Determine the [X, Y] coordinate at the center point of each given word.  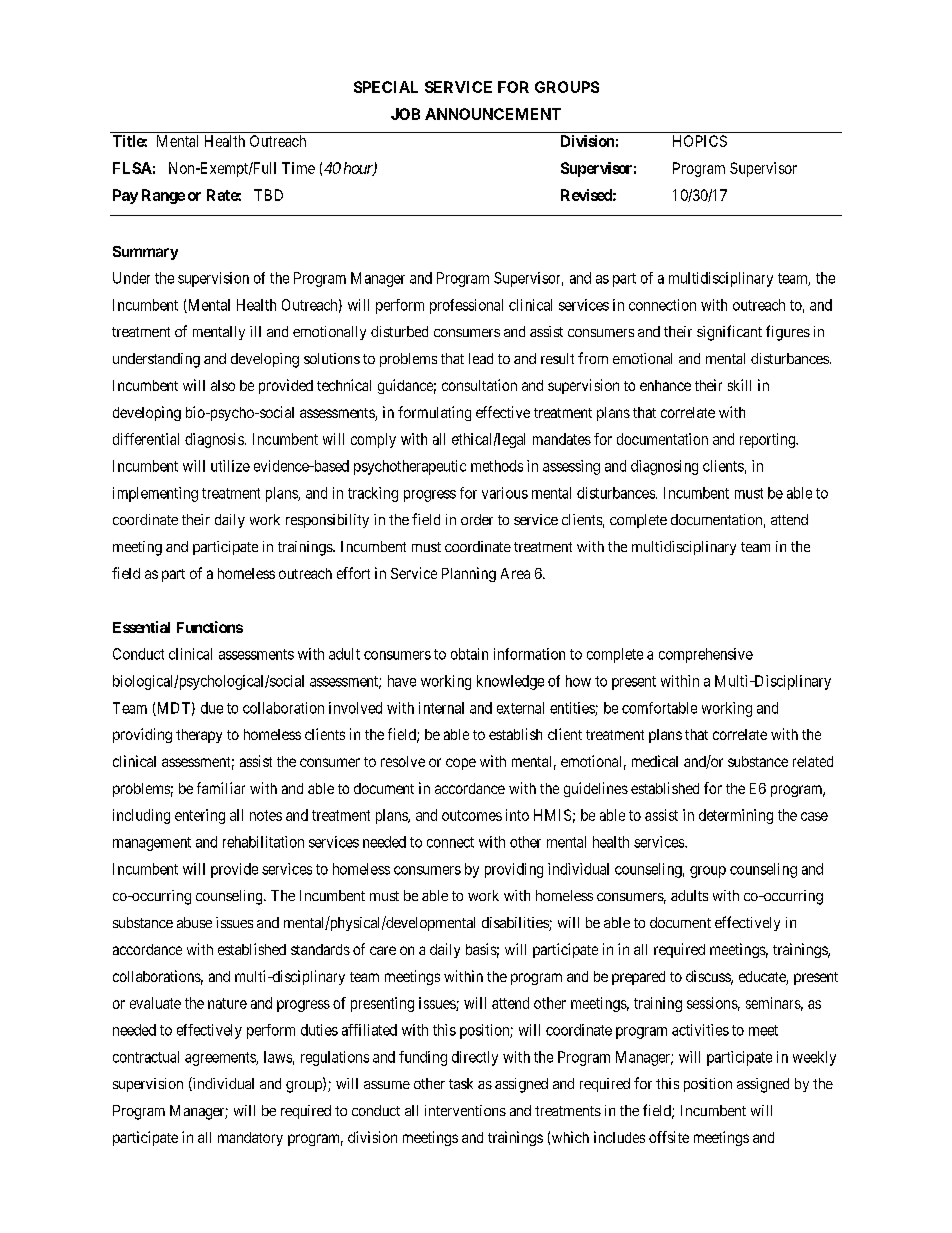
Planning [469, 574]
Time [298, 168]
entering [200, 816]
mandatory [250, 1139]
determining [736, 816]
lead [481, 358]
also [223, 385]
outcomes [472, 815]
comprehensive [706, 655]
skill [739, 385]
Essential [141, 627]
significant [729, 333]
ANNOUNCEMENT [493, 114]
